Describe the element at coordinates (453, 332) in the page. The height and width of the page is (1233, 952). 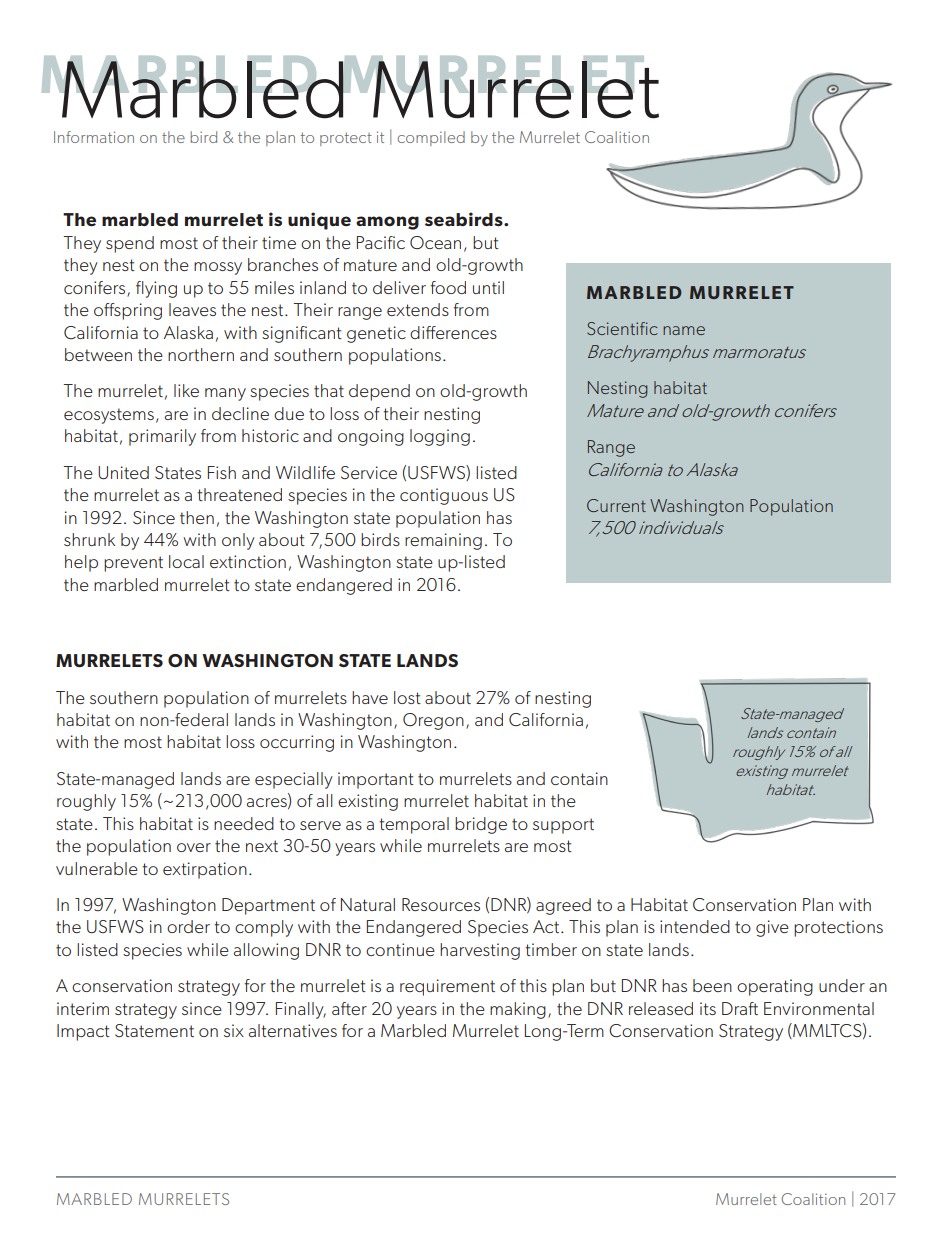
I see `differences` at that location.
